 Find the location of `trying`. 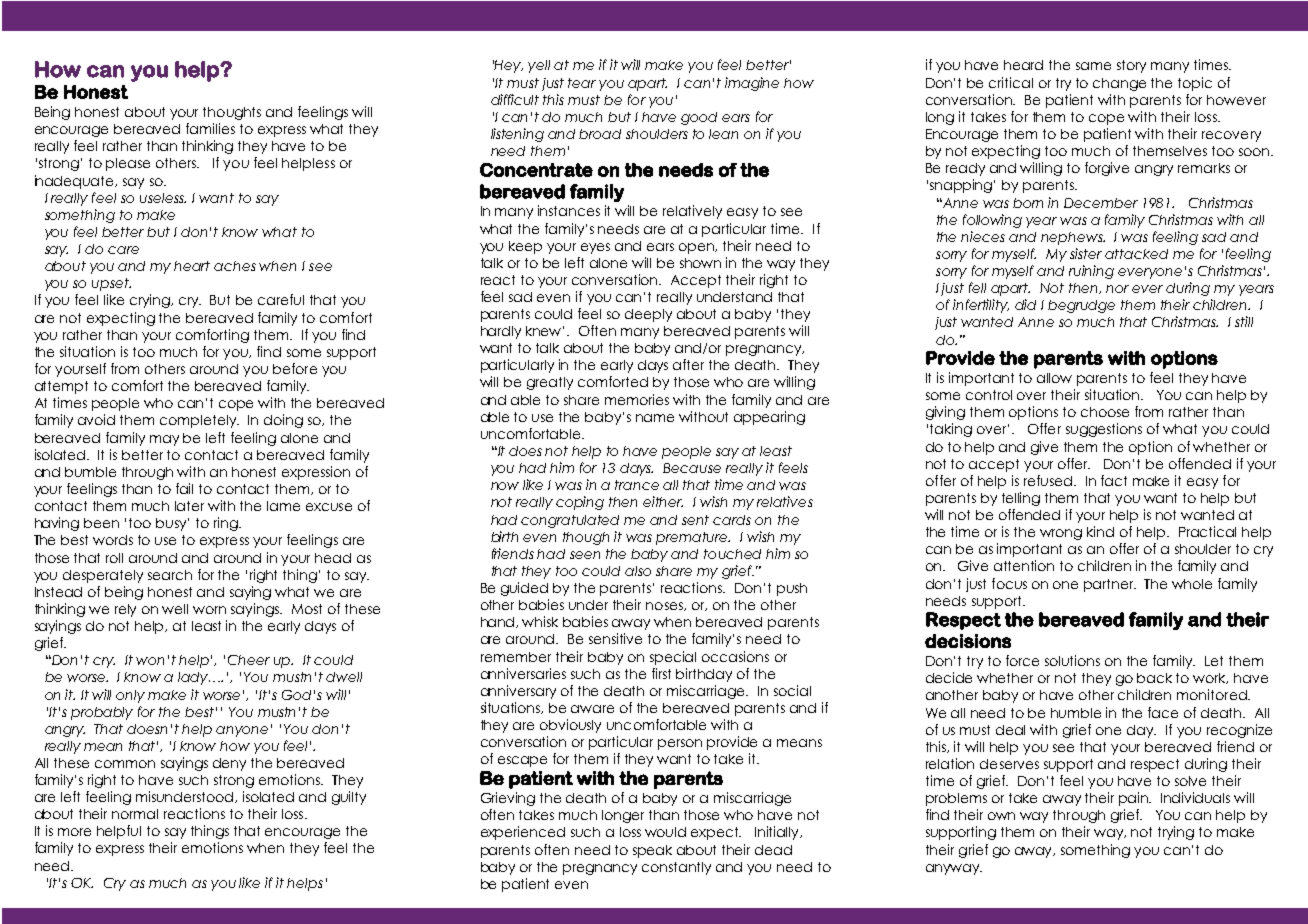

trying is located at coordinates (1176, 833).
